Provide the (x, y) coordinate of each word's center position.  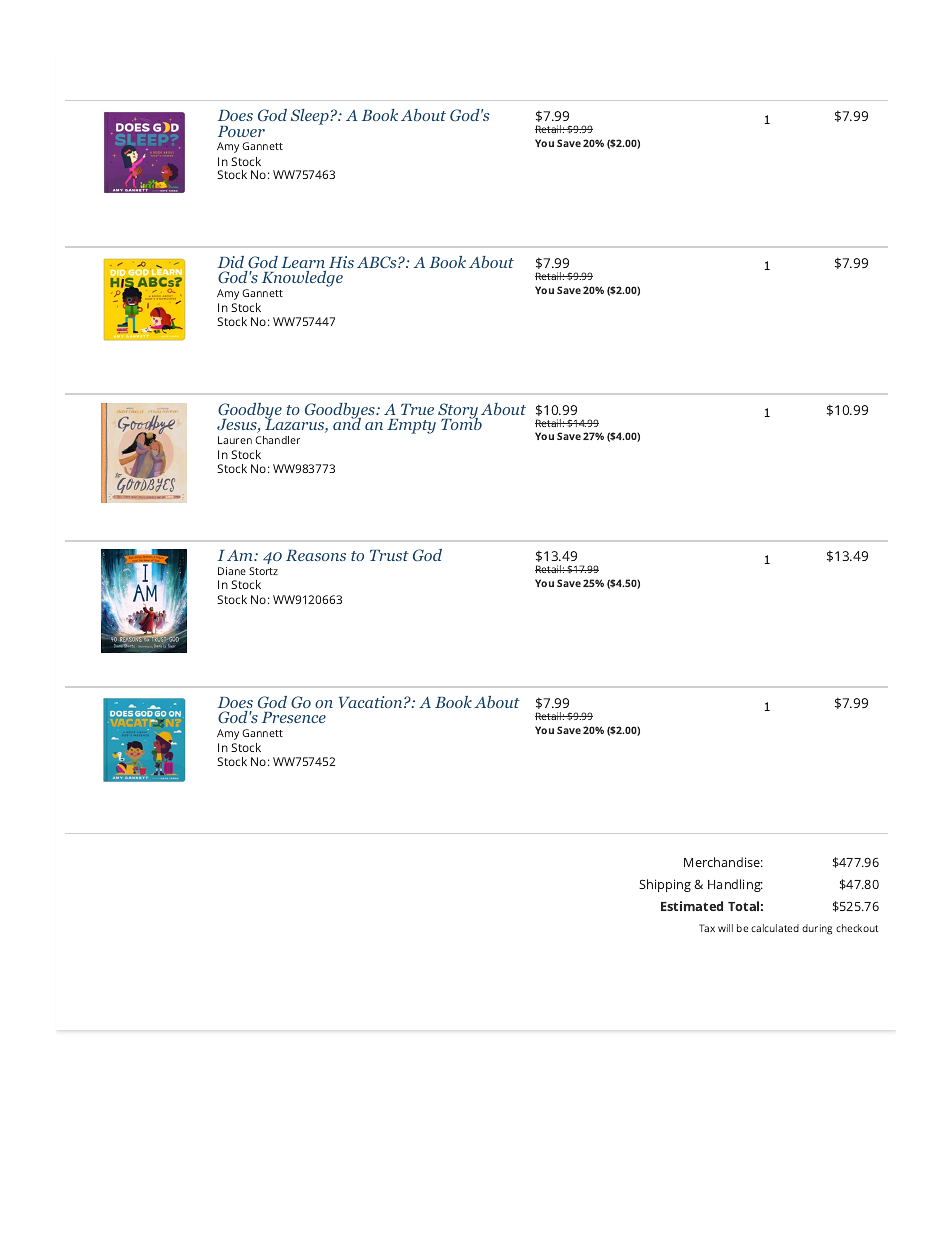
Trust (389, 555)
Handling (735, 885)
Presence (294, 717)
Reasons (316, 555)
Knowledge (302, 279)
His (341, 262)
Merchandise (723, 862)
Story (458, 412)
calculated (775, 928)
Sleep (311, 117)
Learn (303, 262)
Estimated (692, 906)
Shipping (665, 885)
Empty (411, 426)
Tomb (461, 423)
